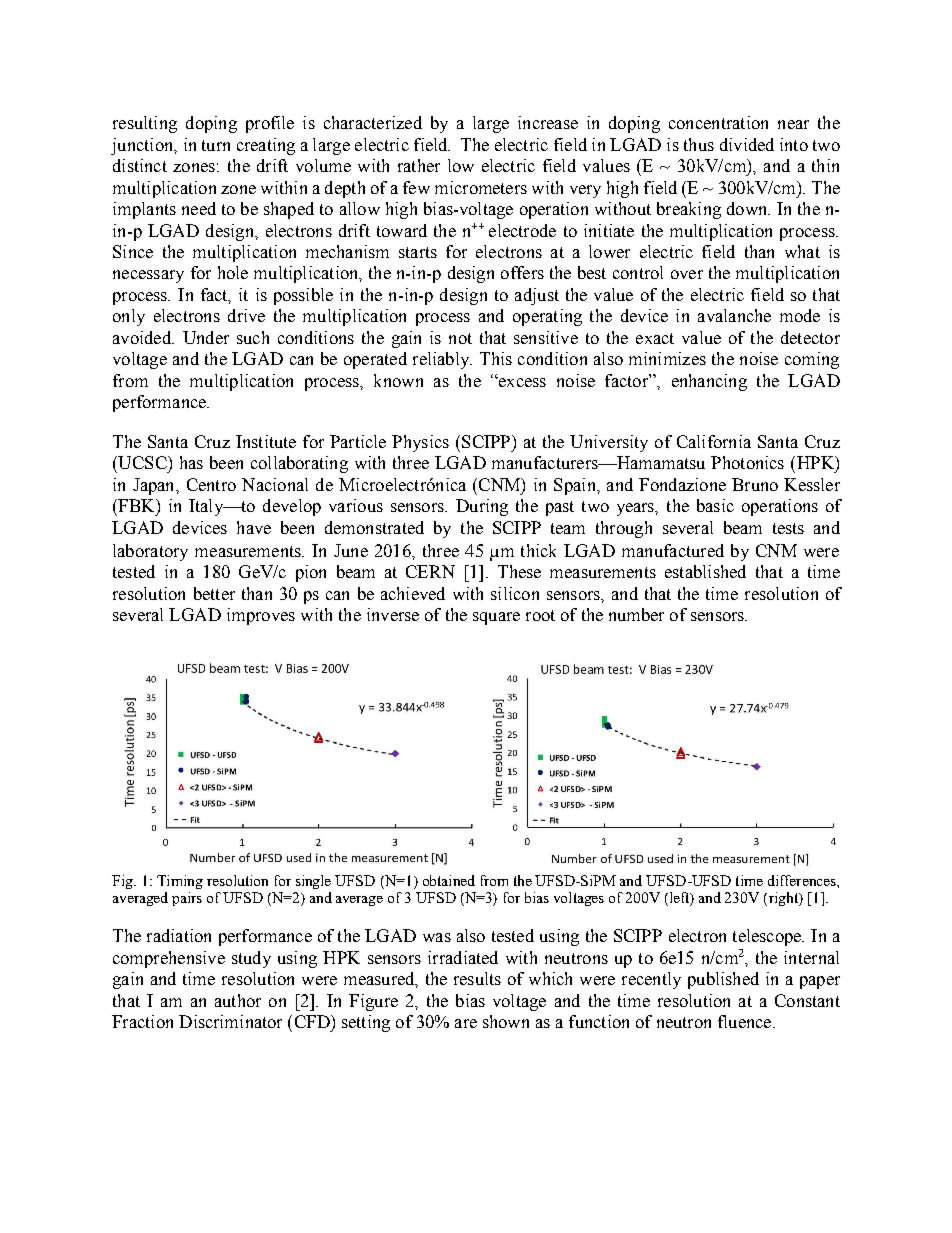  Describe the element at coordinates (477, 978) in the screenshot. I see `results` at that location.
